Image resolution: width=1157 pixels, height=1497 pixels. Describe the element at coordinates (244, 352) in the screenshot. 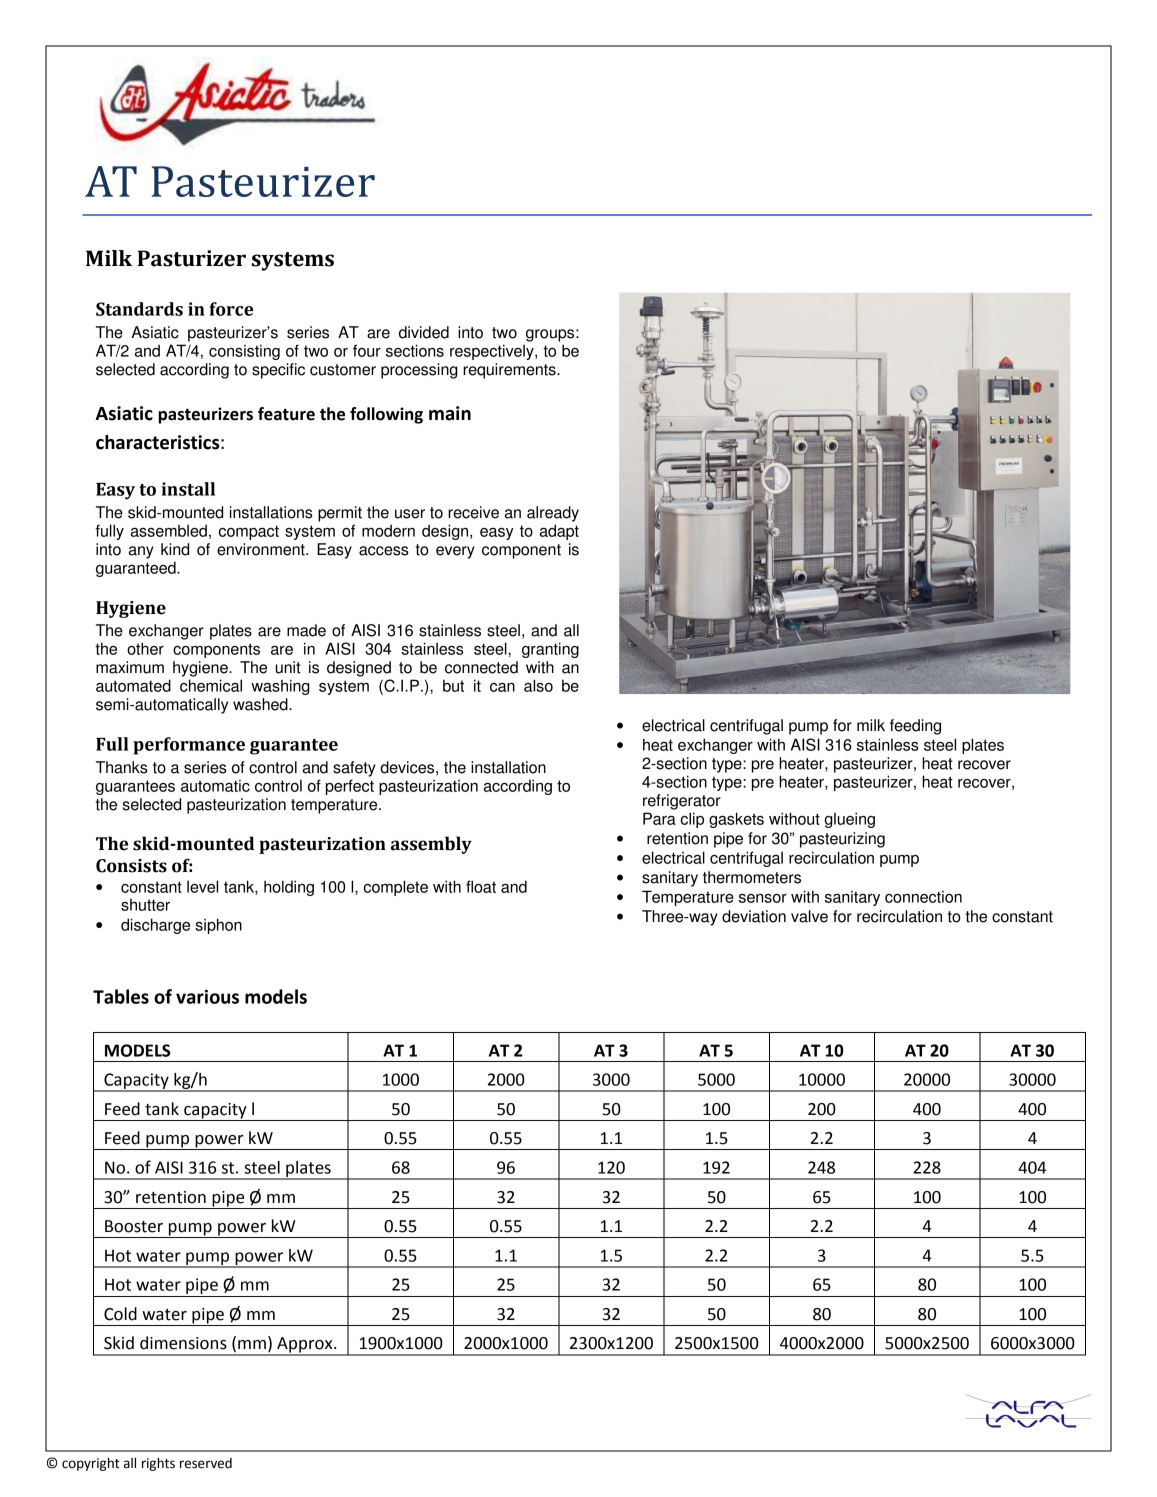

I see `consisting` at that location.
